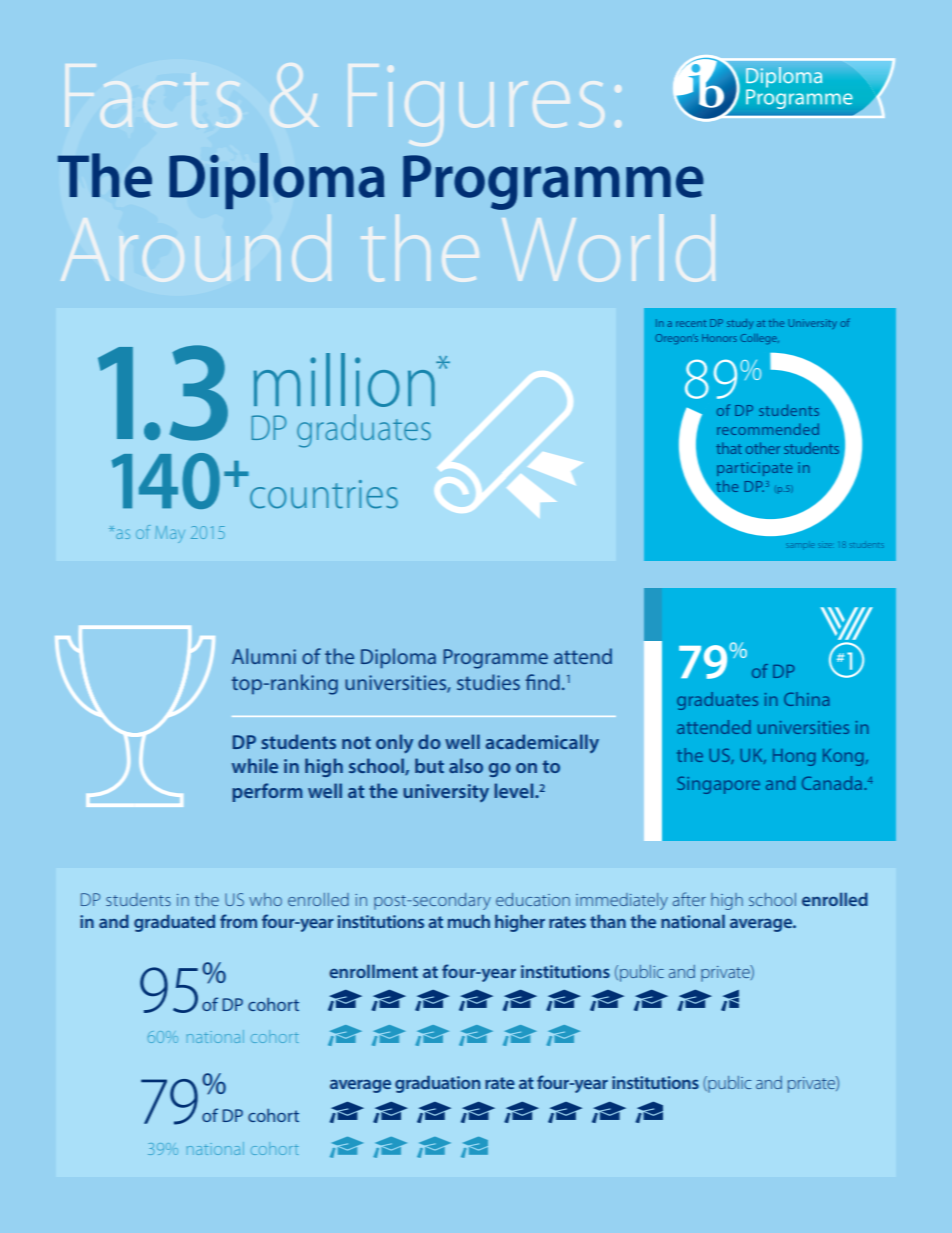 The image size is (952, 1233). What do you see at coordinates (718, 785) in the screenshot?
I see `Singapore` at bounding box center [718, 785].
